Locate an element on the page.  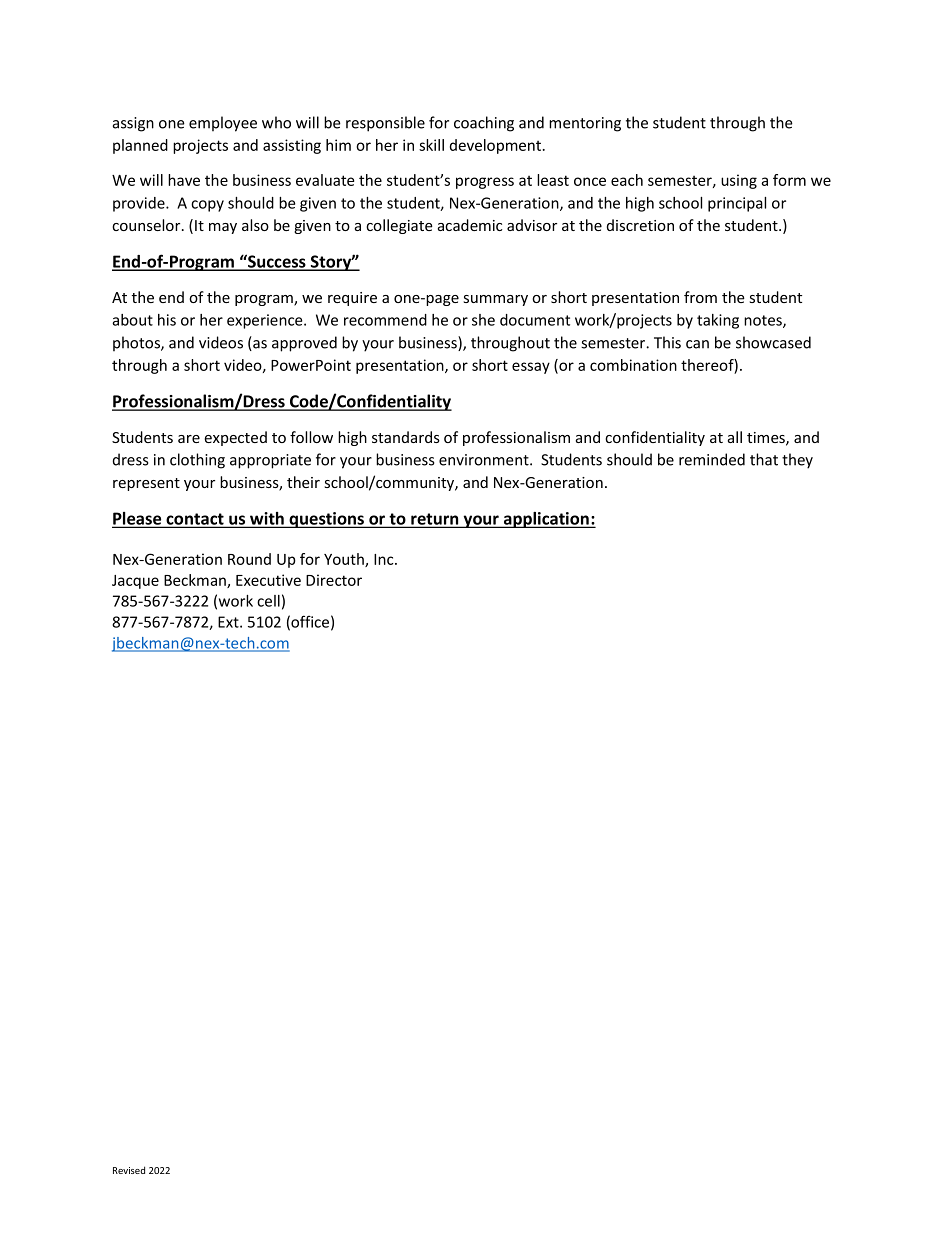
using is located at coordinates (739, 181).
